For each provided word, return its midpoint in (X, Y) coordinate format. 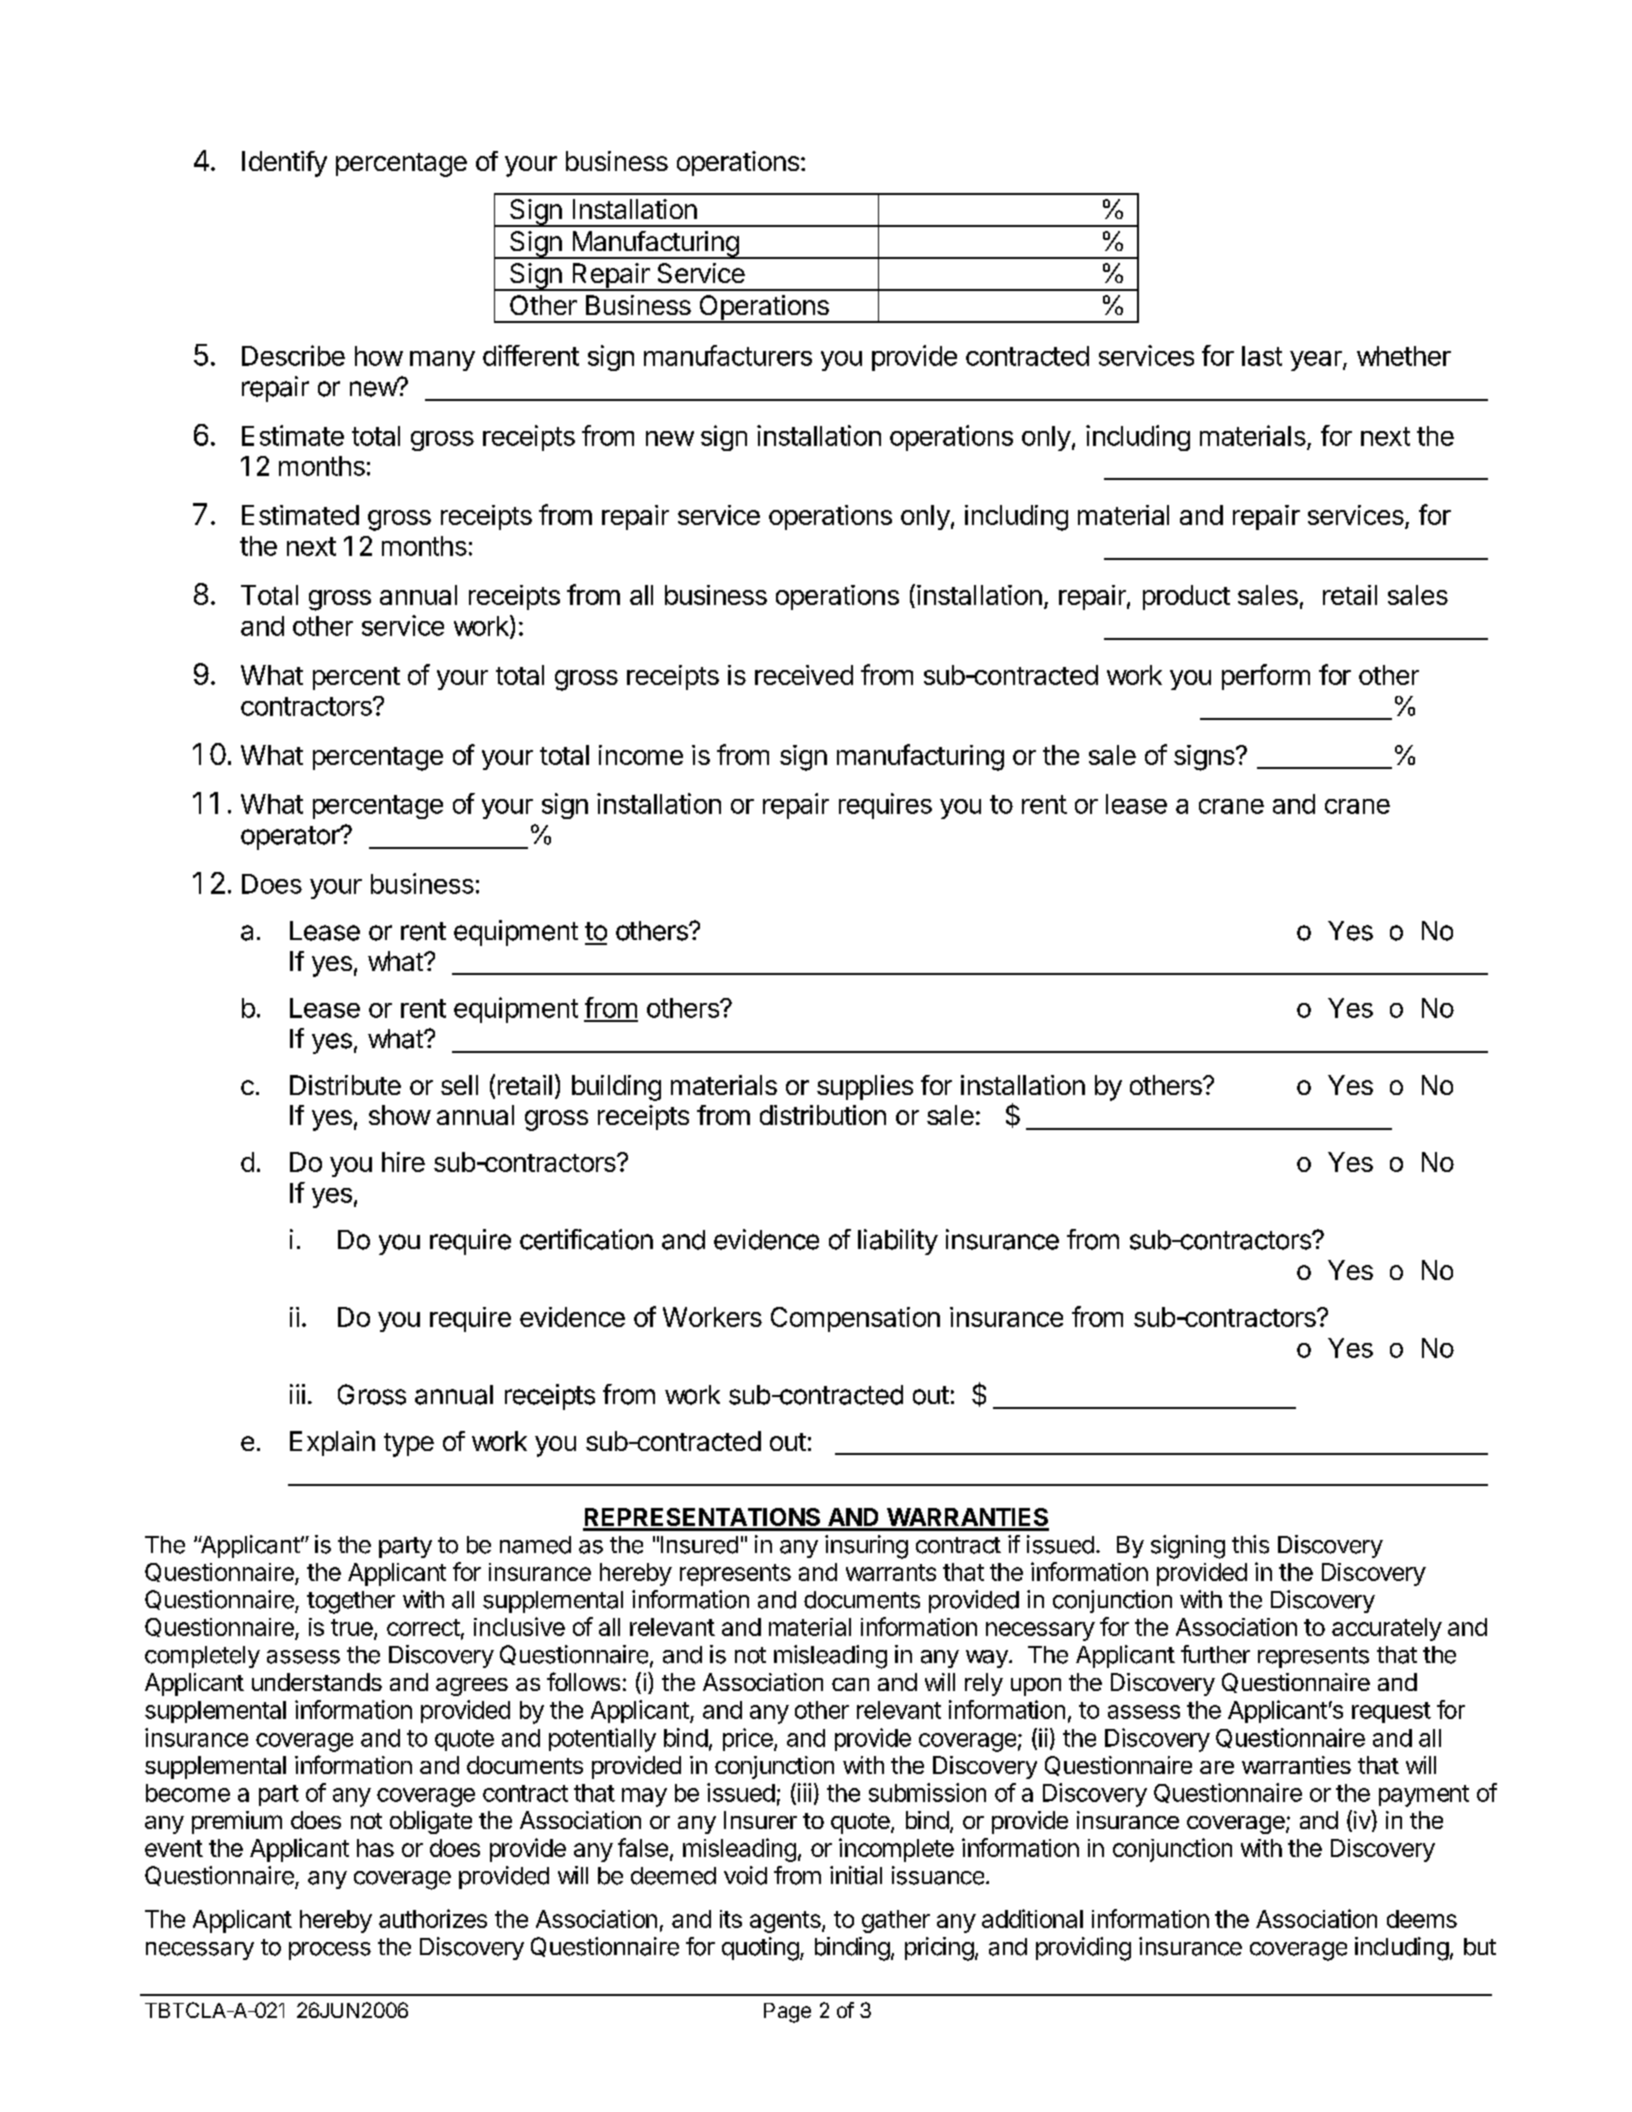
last (1262, 356)
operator (291, 838)
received (804, 675)
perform (1266, 677)
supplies (865, 1087)
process (330, 1951)
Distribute (345, 1085)
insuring (866, 1547)
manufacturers (728, 355)
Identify (284, 164)
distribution (823, 1115)
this (1250, 1544)
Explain (332, 1443)
